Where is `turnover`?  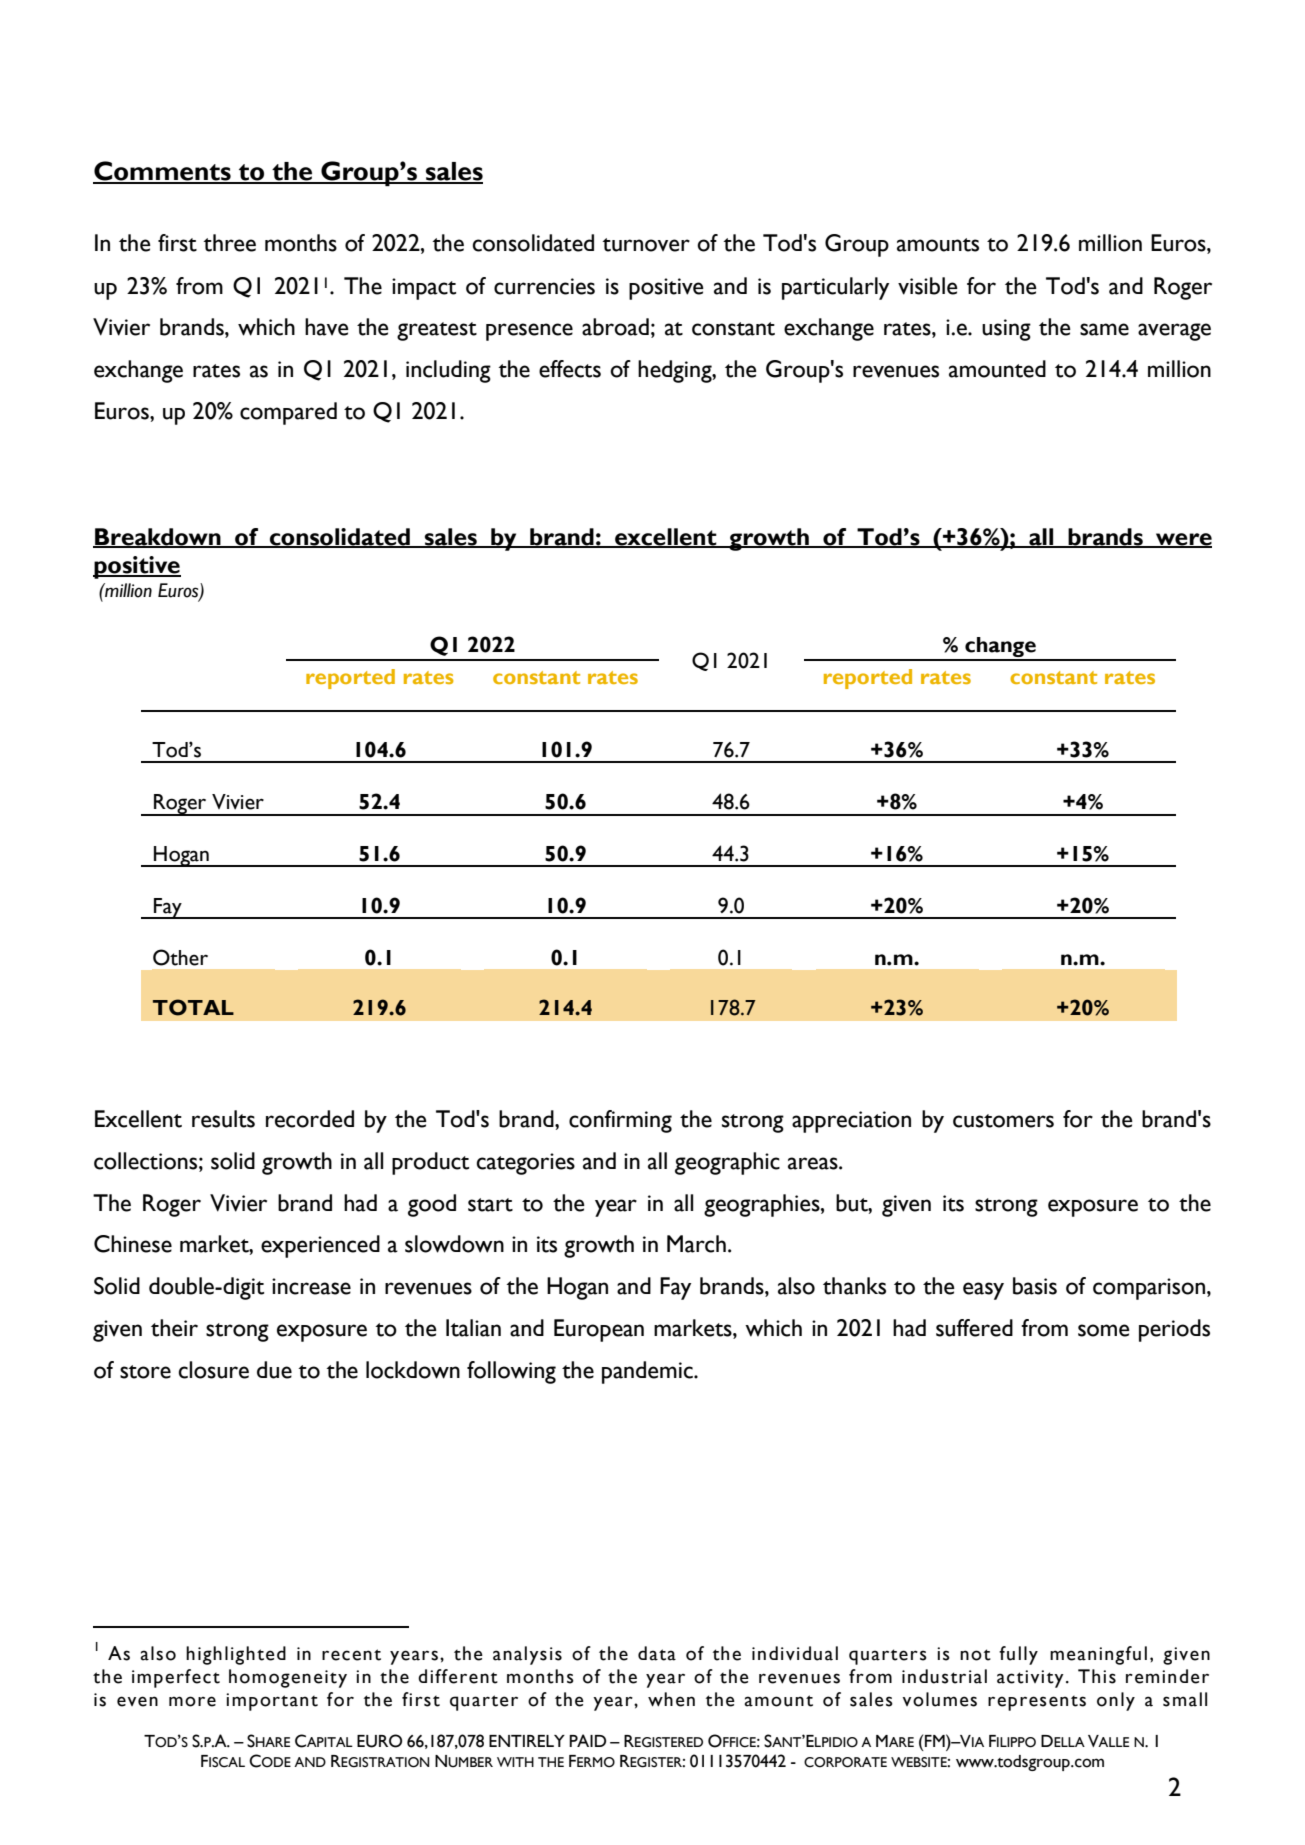 turnover is located at coordinates (646, 245).
